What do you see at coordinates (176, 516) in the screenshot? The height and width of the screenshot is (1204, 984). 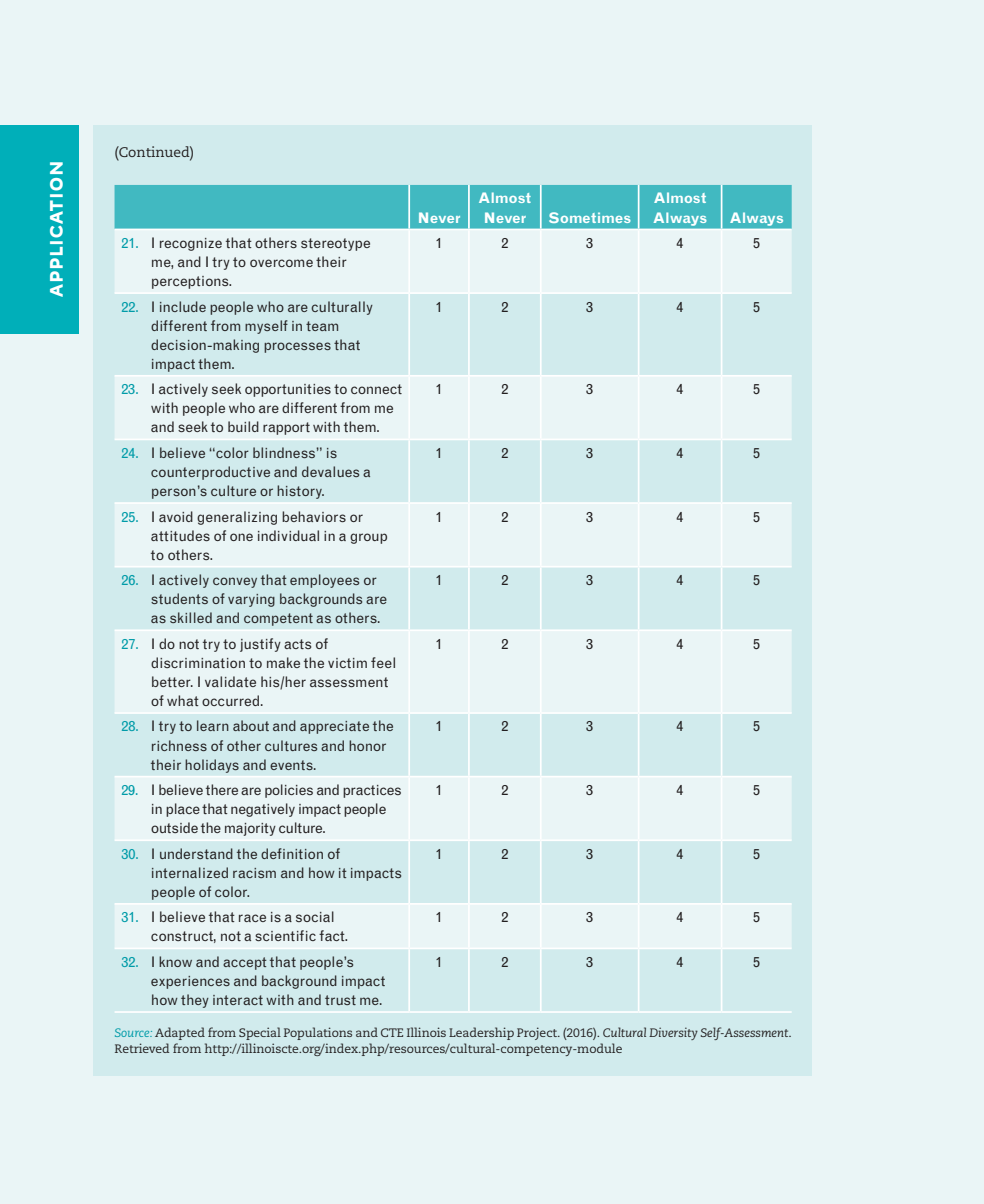 I see `avoid` at bounding box center [176, 516].
